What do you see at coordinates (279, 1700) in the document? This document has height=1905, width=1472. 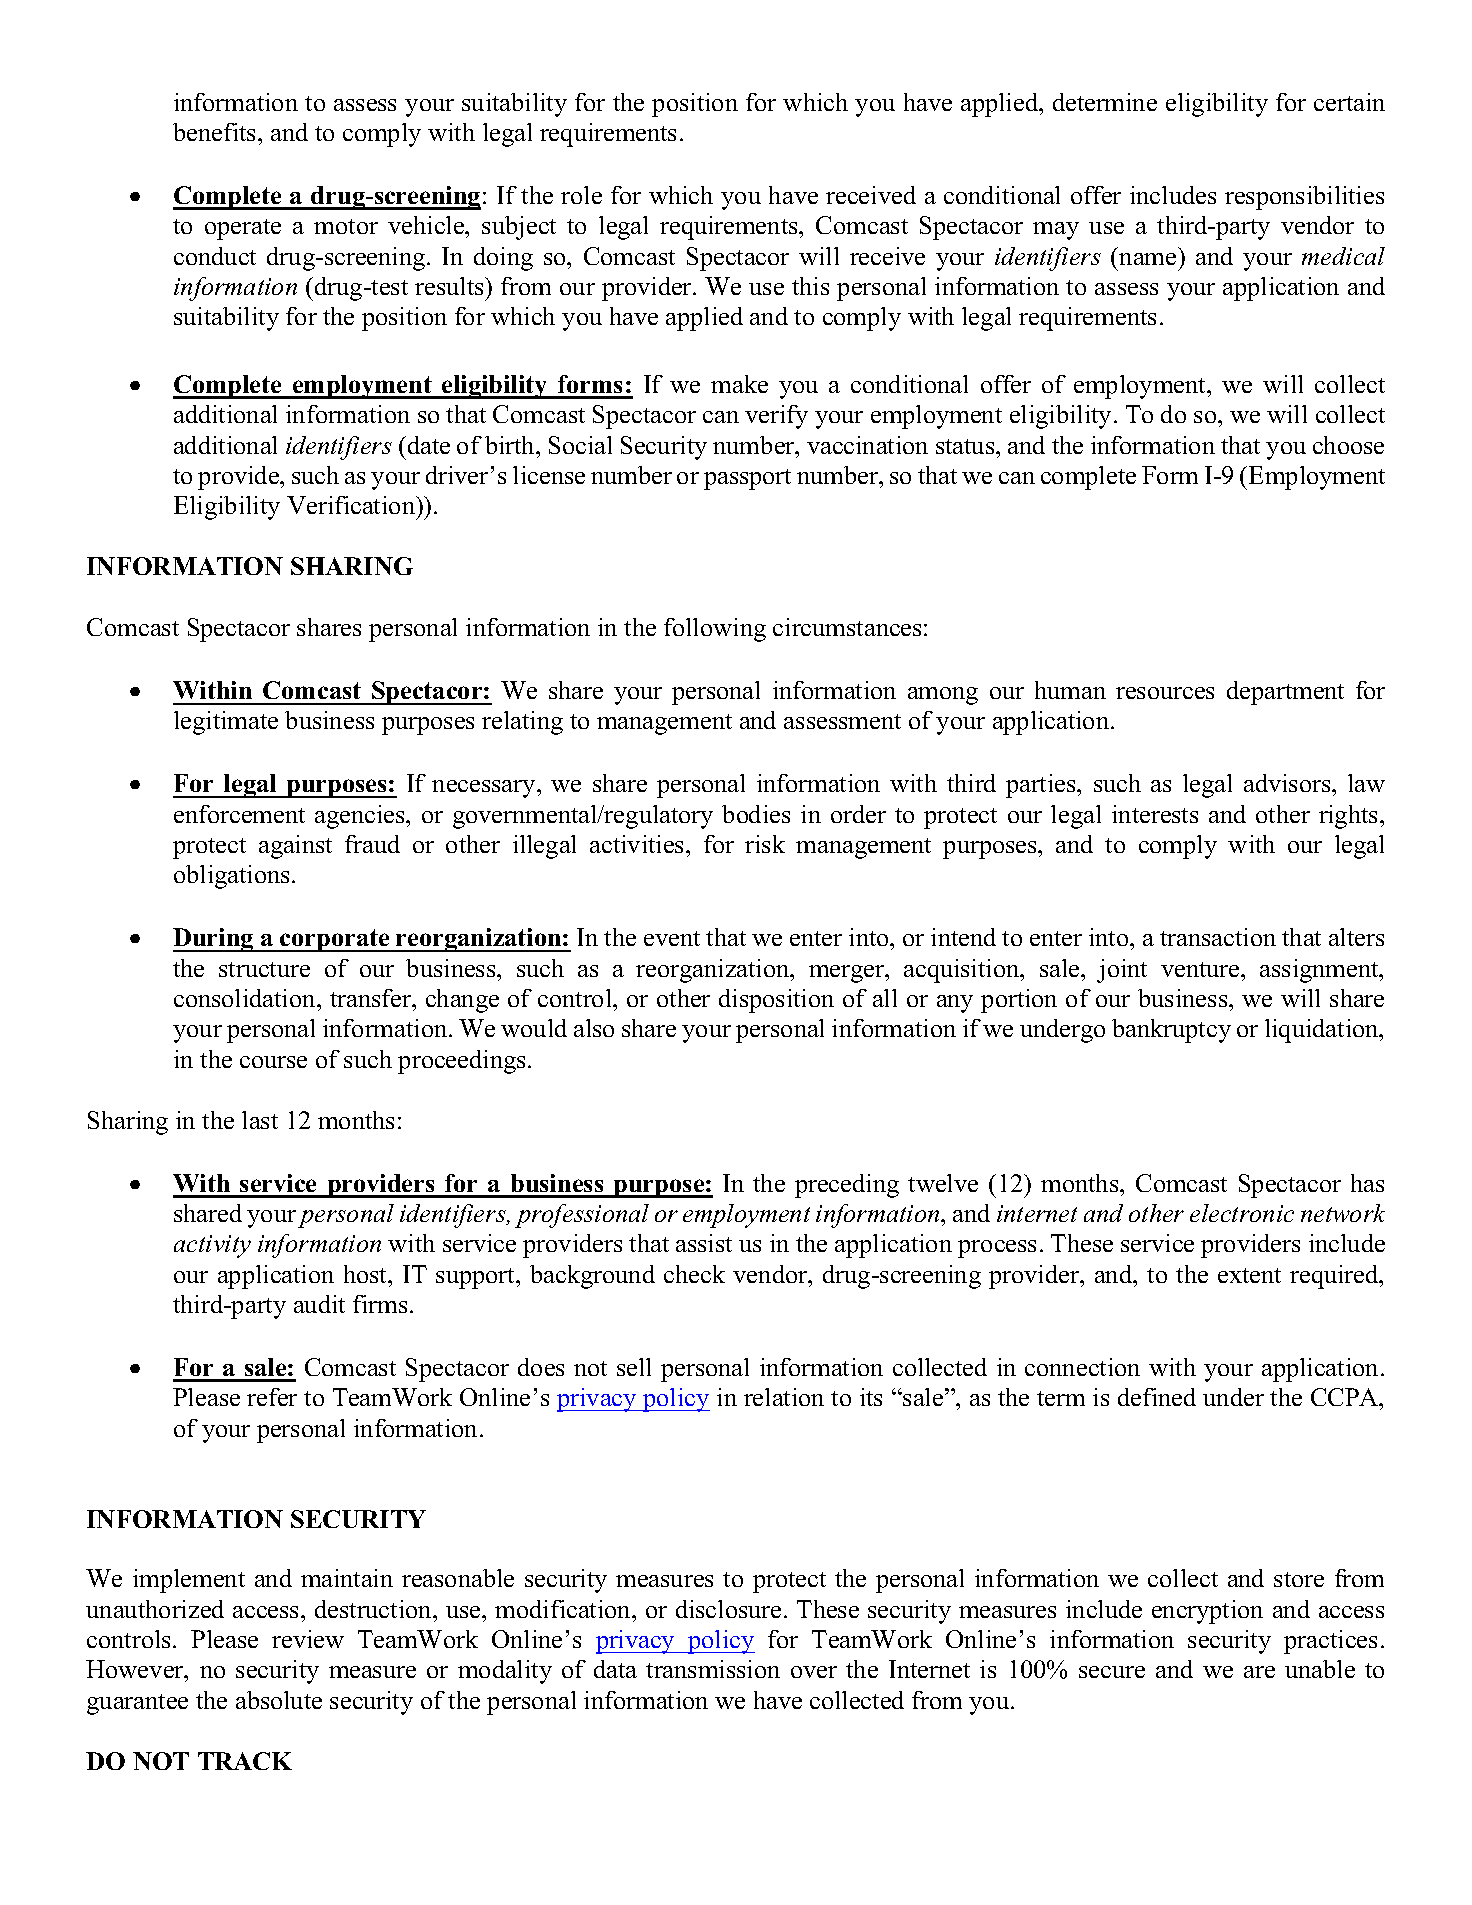 I see `absolute` at bounding box center [279, 1700].
